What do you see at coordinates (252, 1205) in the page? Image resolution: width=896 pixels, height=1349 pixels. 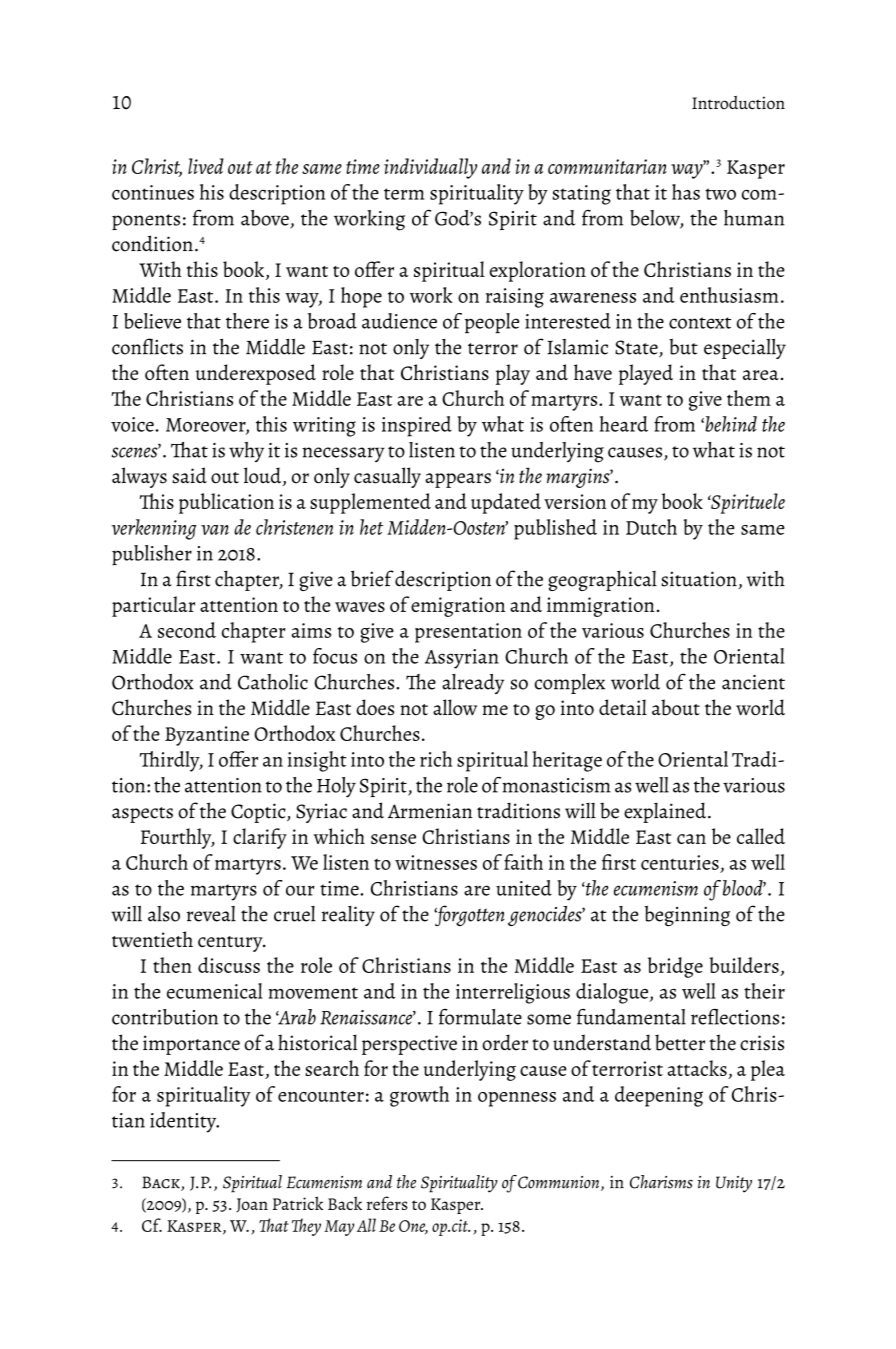 I see `Joan` at bounding box center [252, 1205].
